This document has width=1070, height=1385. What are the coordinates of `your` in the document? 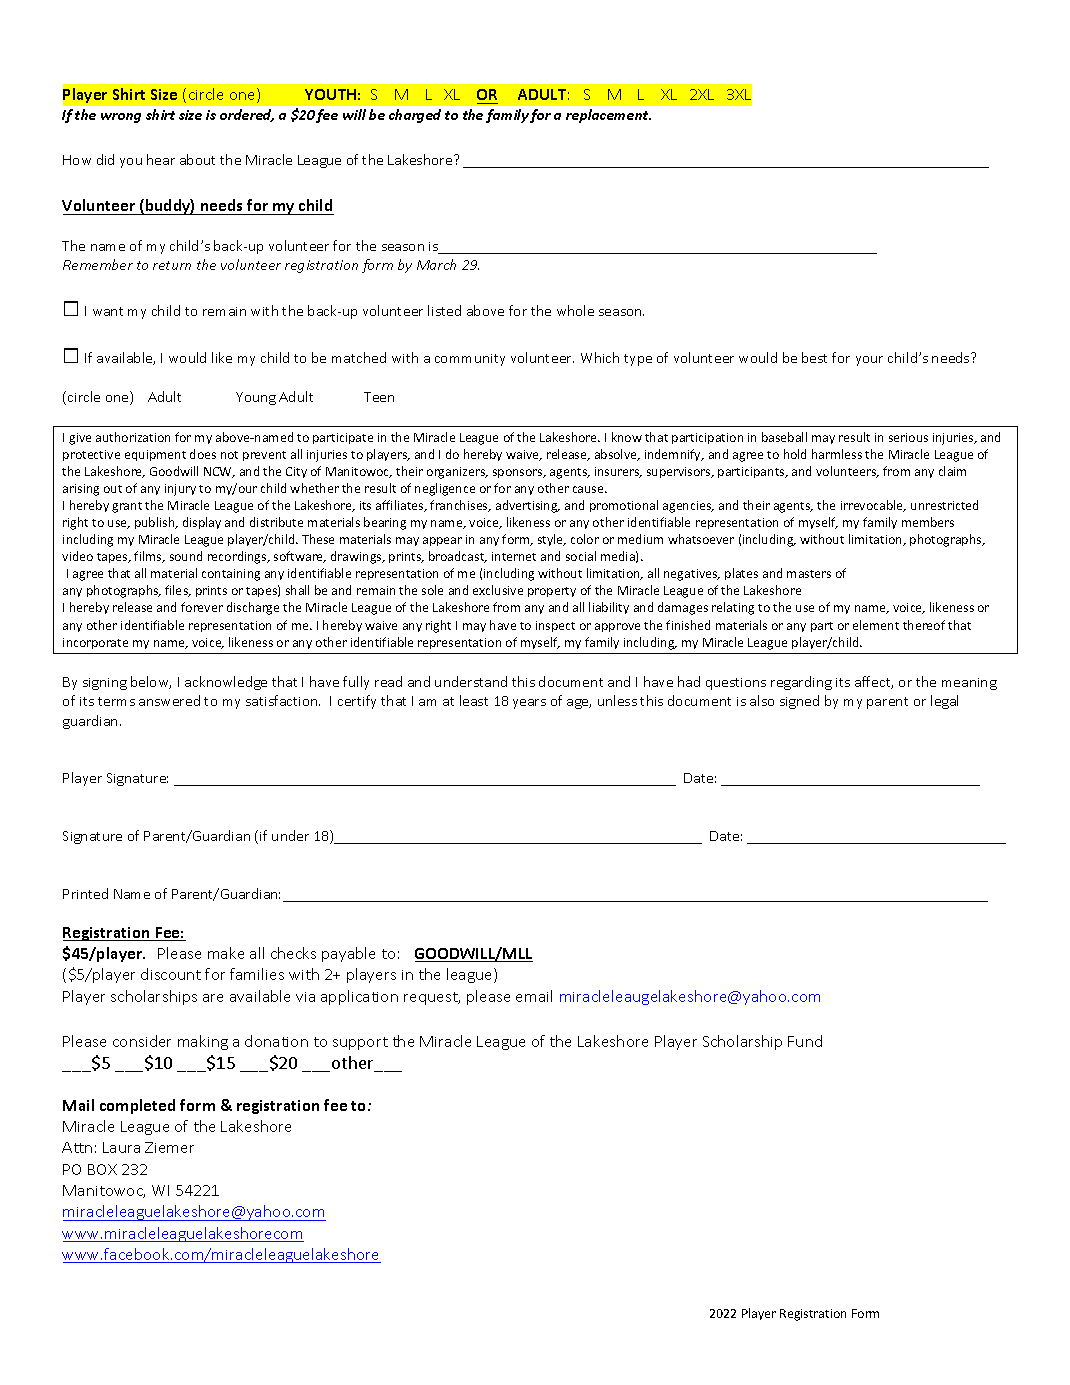 It's located at (869, 361).
